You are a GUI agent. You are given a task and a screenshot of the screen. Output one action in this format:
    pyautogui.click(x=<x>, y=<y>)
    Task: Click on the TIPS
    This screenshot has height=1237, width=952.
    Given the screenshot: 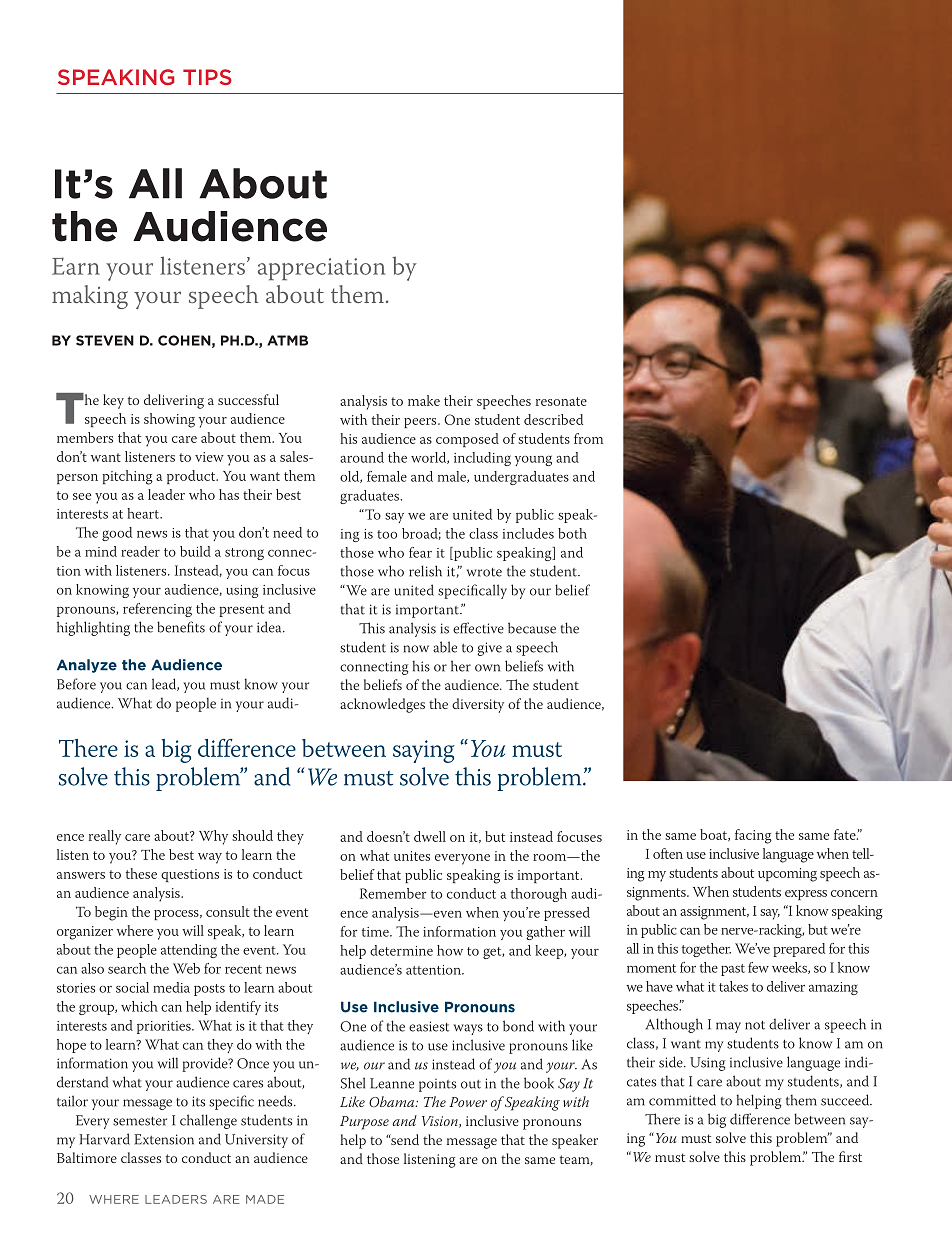 What is the action you would take?
    pyautogui.click(x=207, y=77)
